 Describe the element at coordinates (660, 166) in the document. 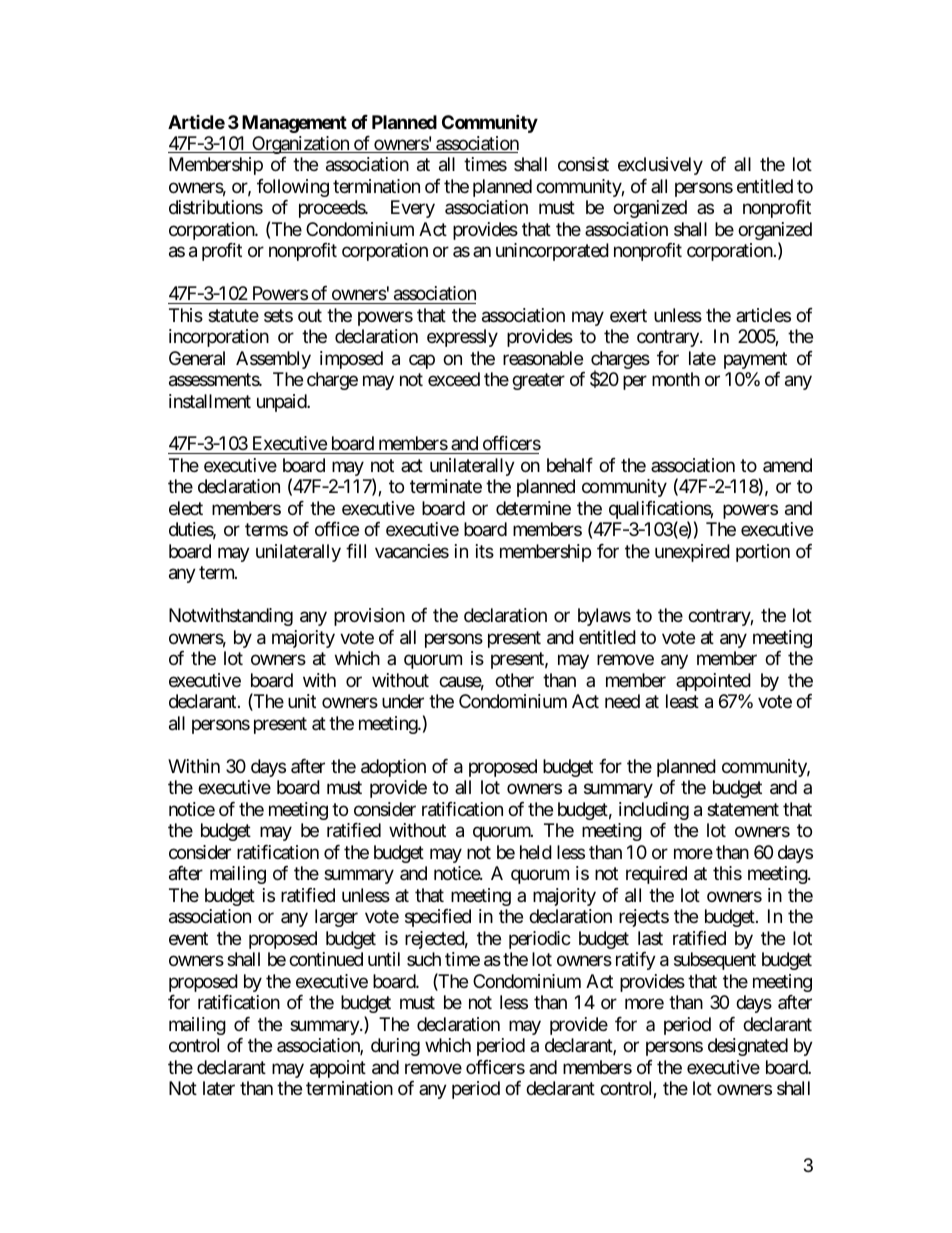

I see `exclusively` at that location.
